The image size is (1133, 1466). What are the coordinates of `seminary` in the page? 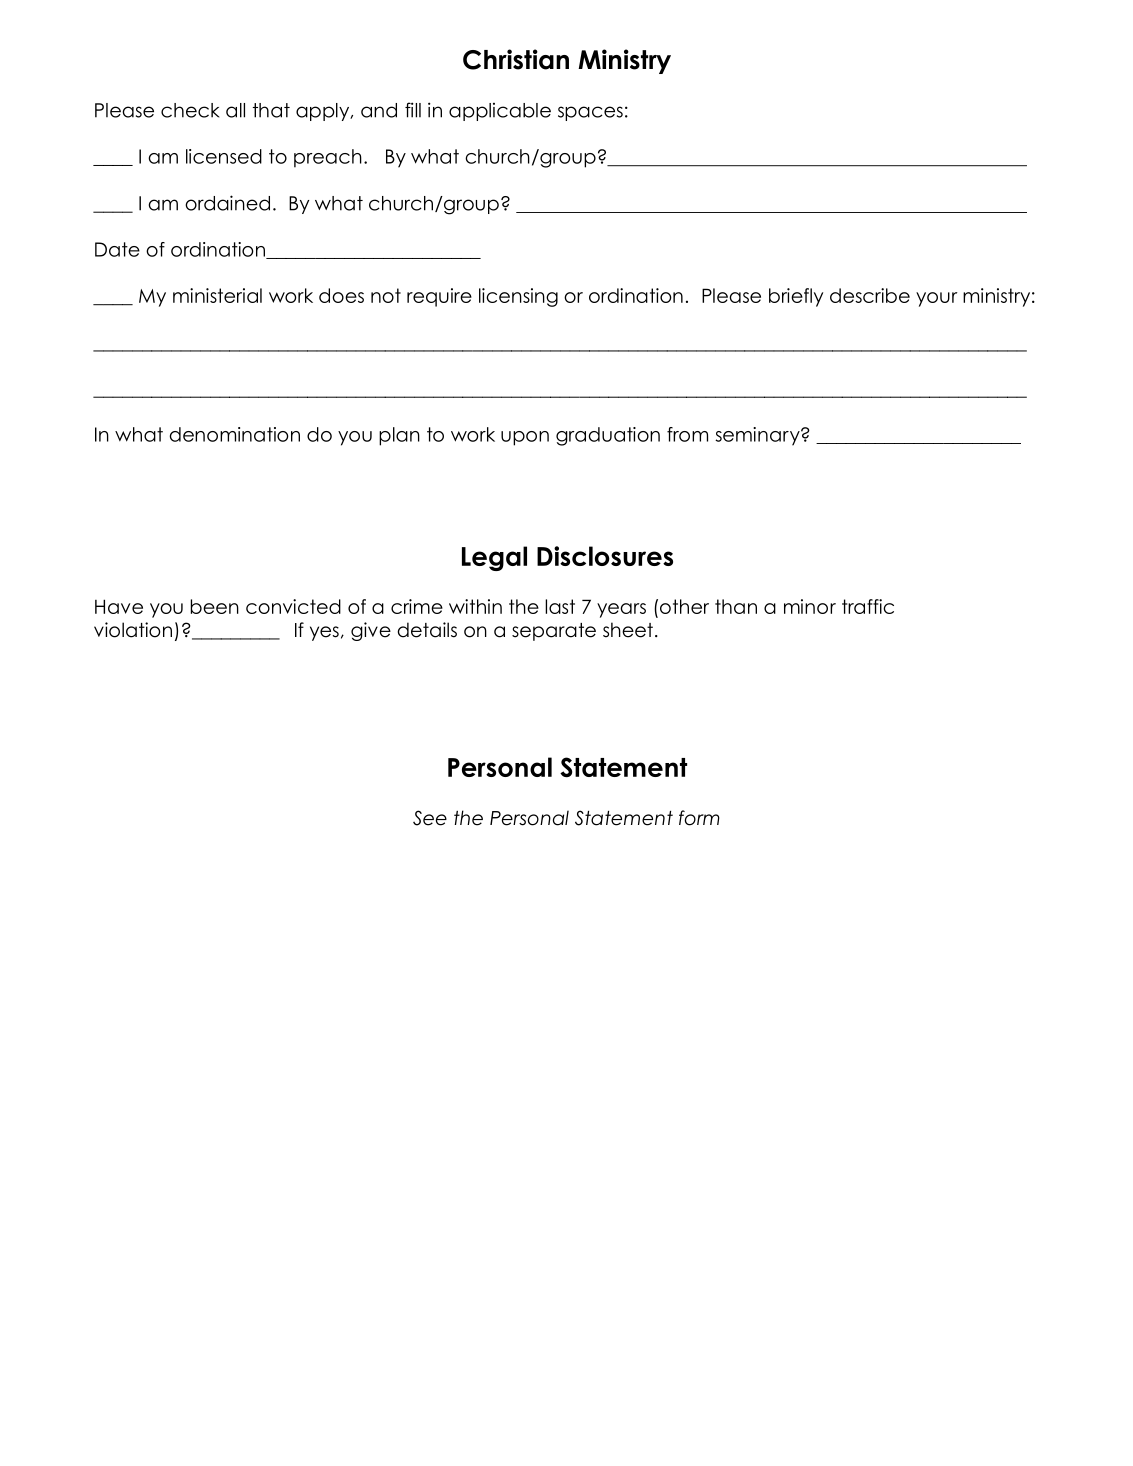 It's located at (758, 436).
